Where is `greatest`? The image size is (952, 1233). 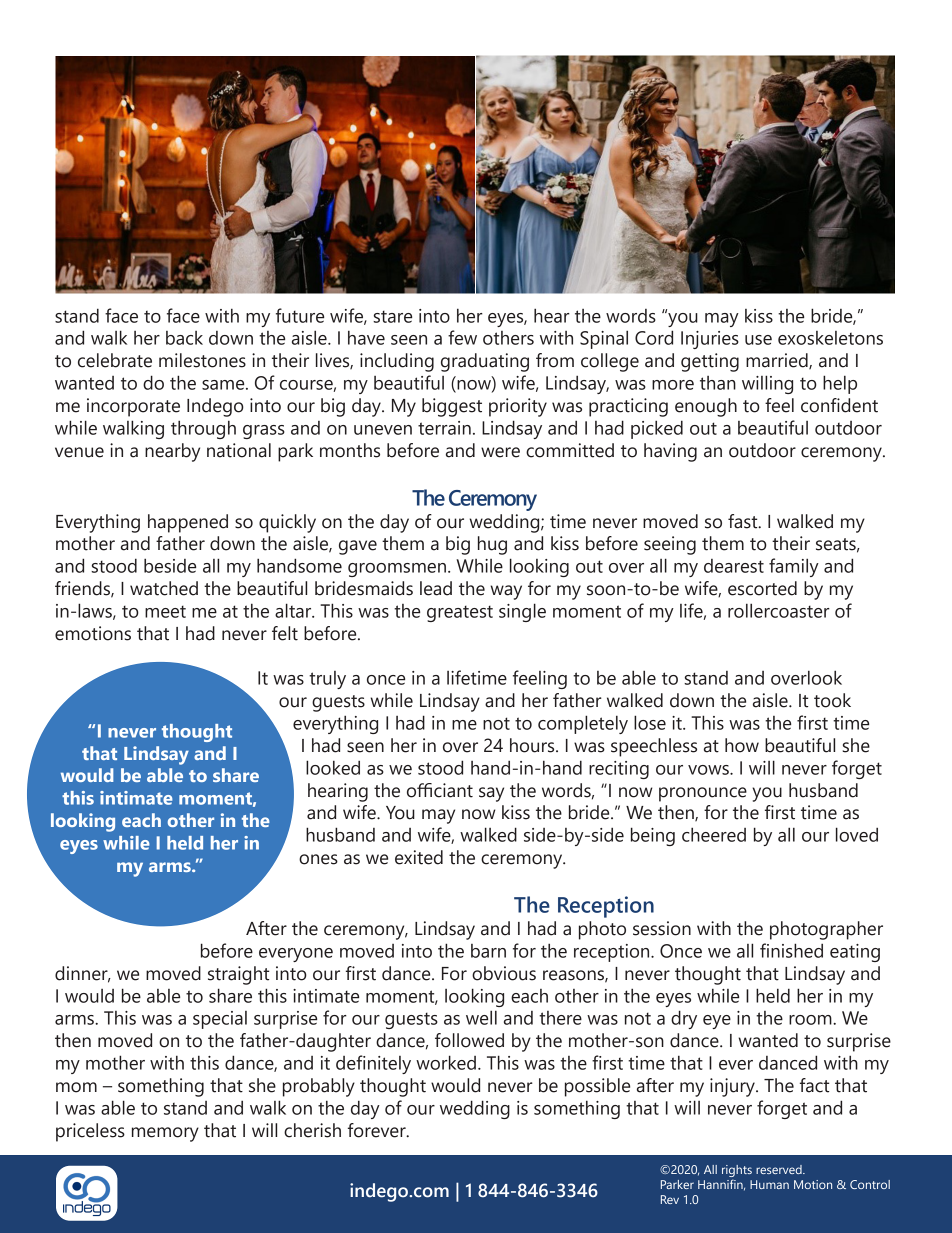
greatest is located at coordinates (460, 613).
